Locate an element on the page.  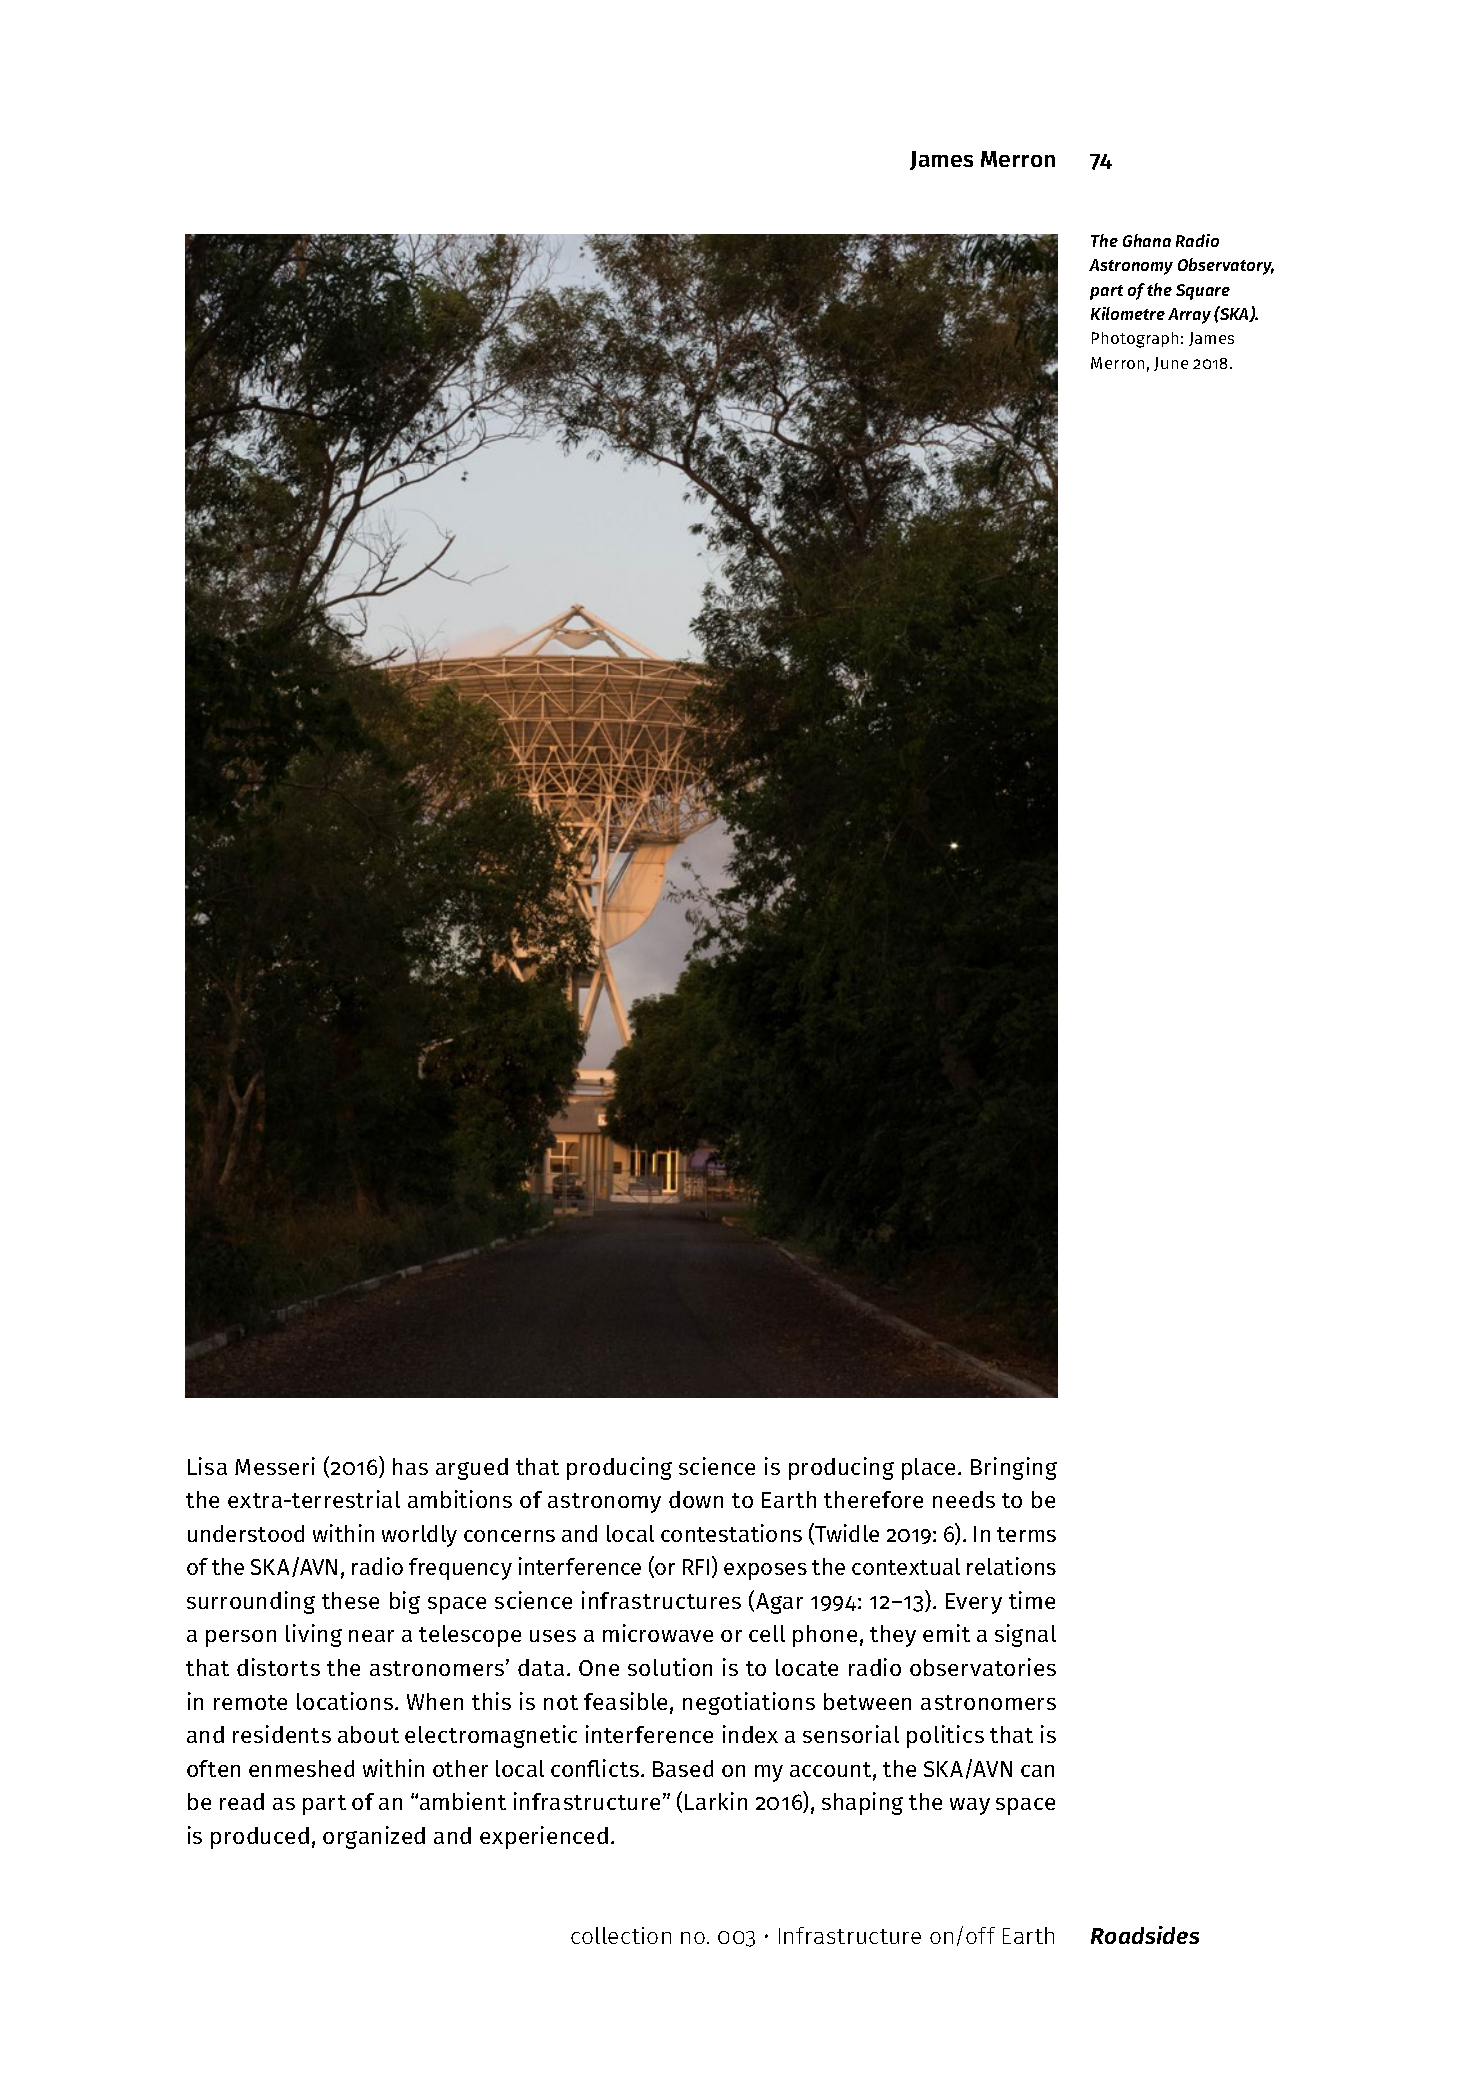
down is located at coordinates (696, 1499).
